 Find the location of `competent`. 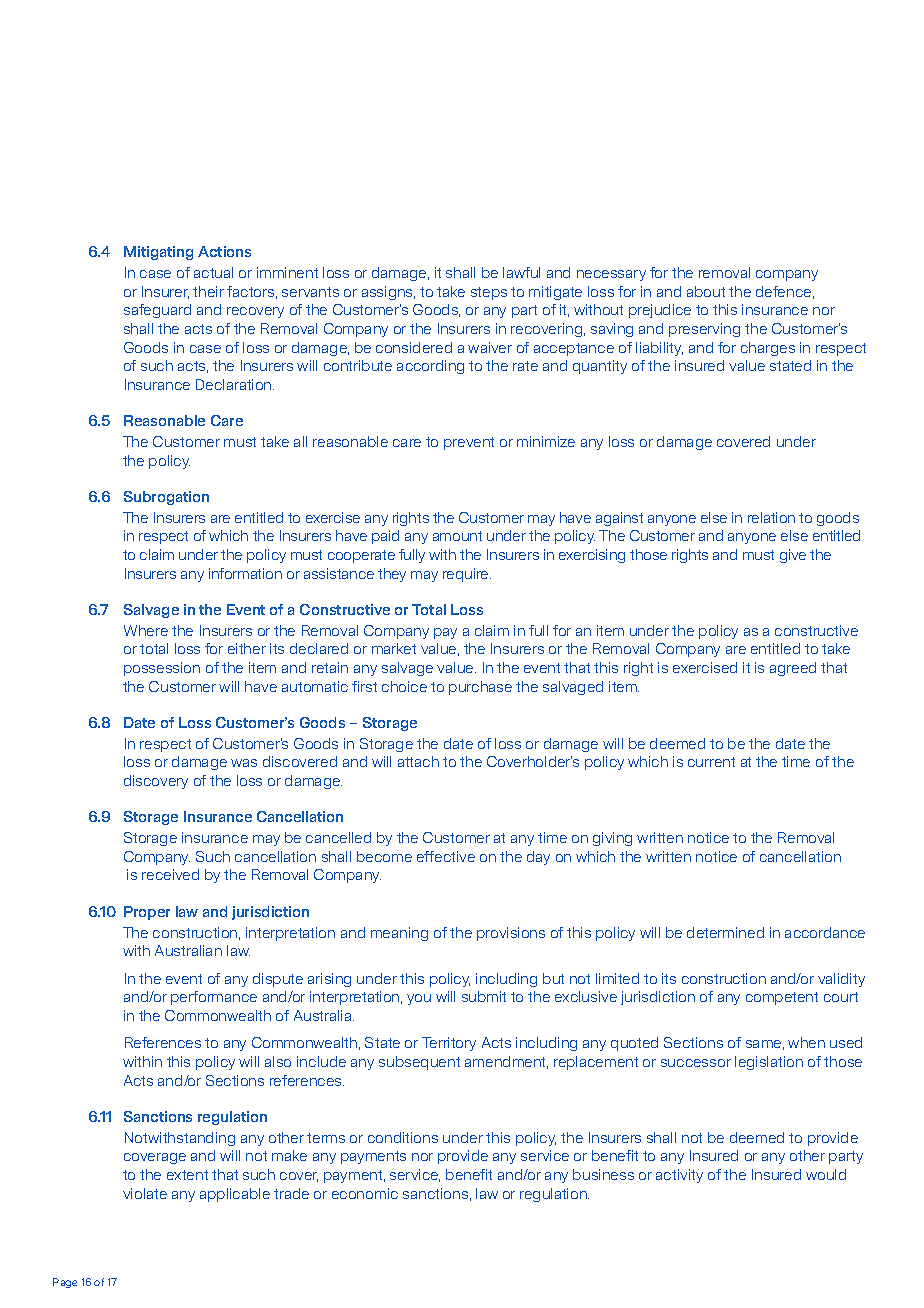

competent is located at coordinates (782, 998).
